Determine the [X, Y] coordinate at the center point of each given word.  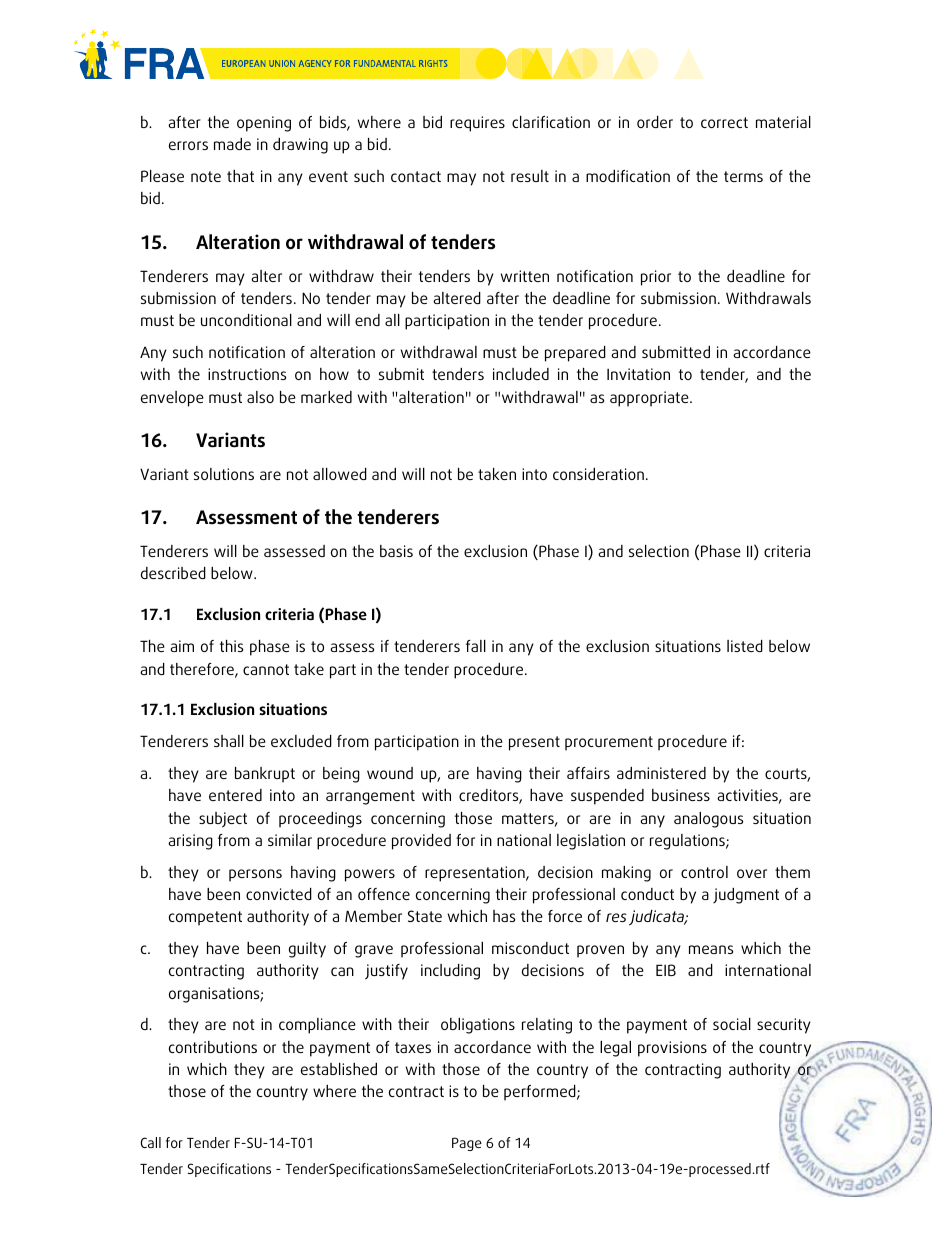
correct [724, 122]
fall [476, 646]
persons [255, 875]
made [232, 144]
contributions [213, 1047]
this [231, 646]
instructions [247, 374]
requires [477, 124]
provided [421, 842]
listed [745, 646]
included [521, 374]
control [704, 872]
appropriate [650, 399]
